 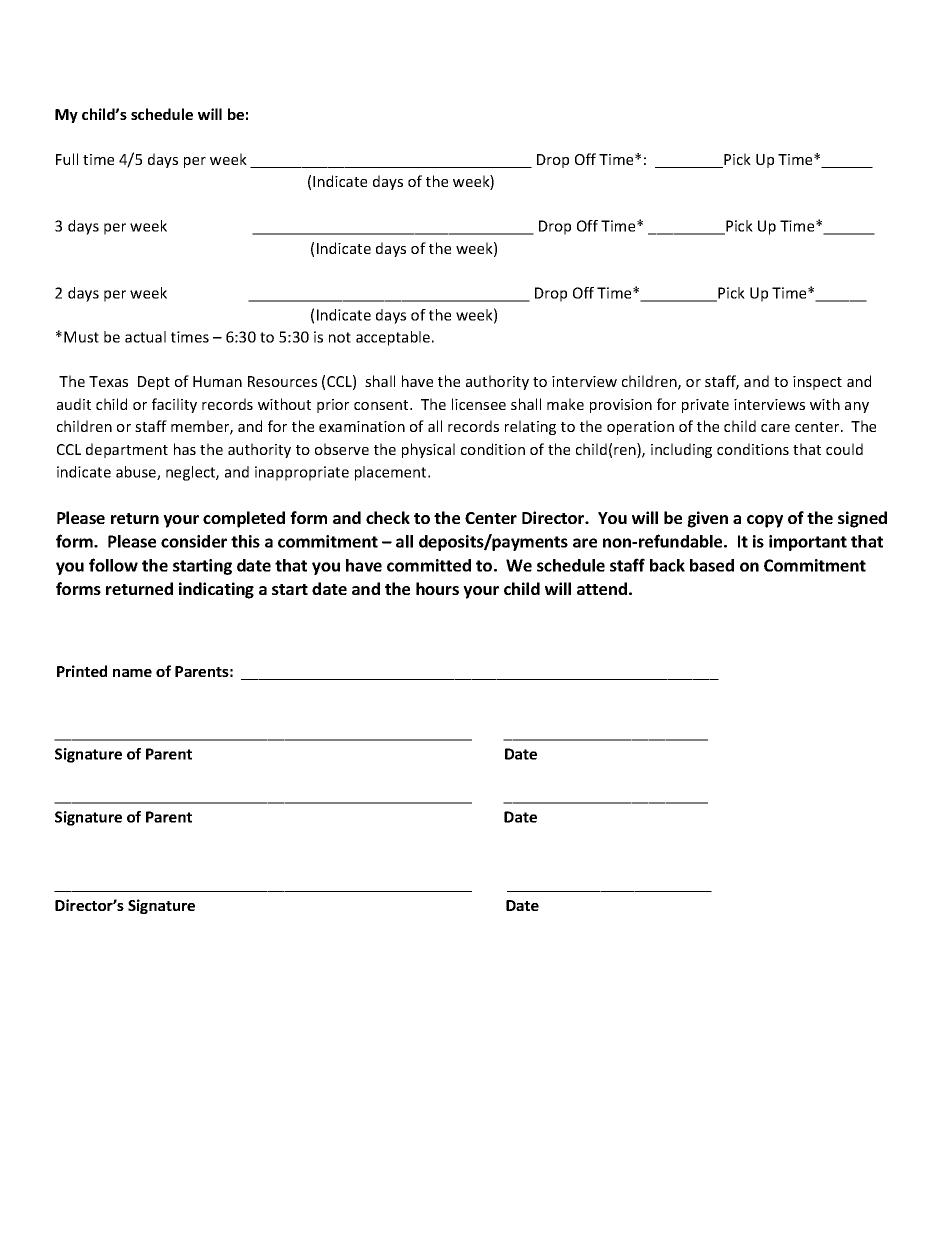 What do you see at coordinates (429, 565) in the page?
I see `committed` at bounding box center [429, 565].
